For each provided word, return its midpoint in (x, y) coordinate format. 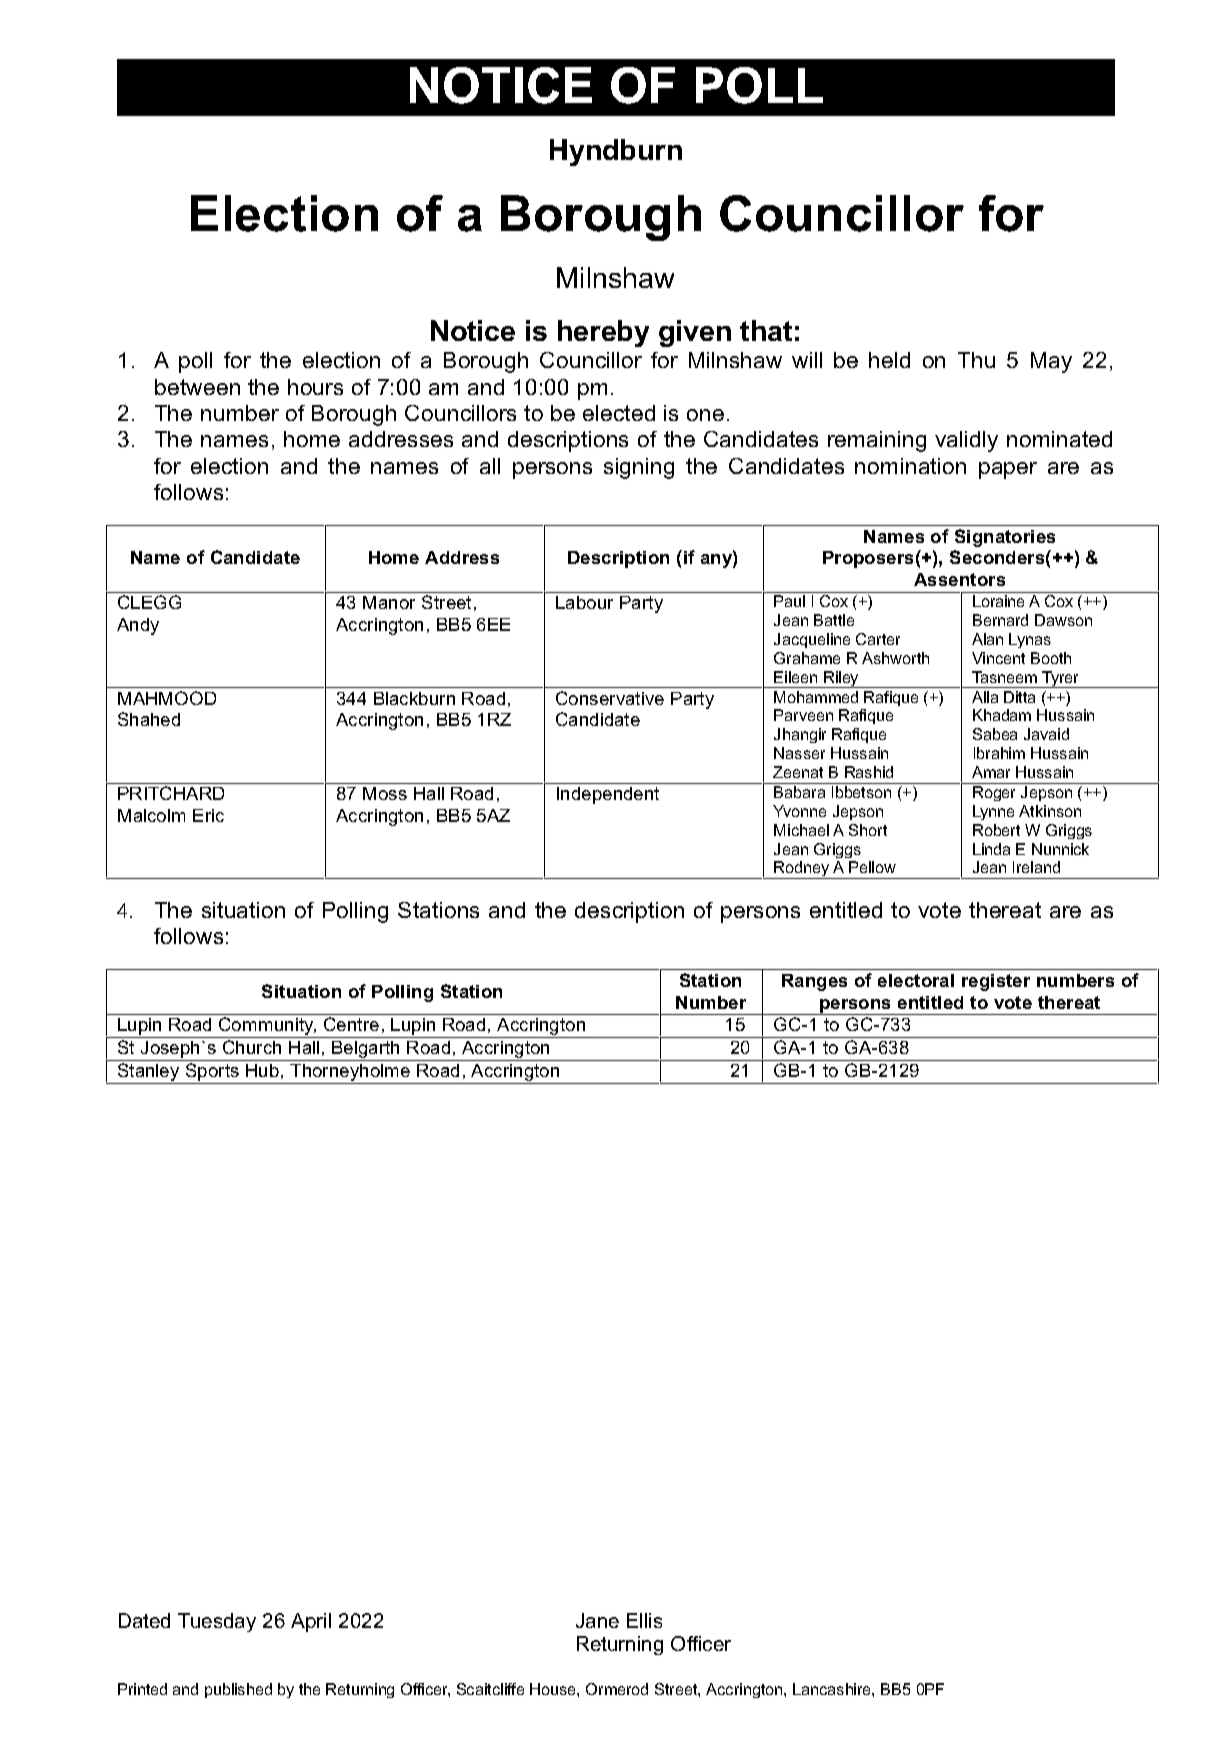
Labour (584, 602)
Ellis (644, 1620)
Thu (976, 360)
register (996, 982)
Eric (208, 815)
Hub (262, 1070)
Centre (351, 1024)
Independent (608, 795)
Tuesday (217, 1622)
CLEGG (149, 602)
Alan (987, 639)
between (197, 387)
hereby (603, 333)
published (238, 1690)
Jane (597, 1620)
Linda (991, 849)
